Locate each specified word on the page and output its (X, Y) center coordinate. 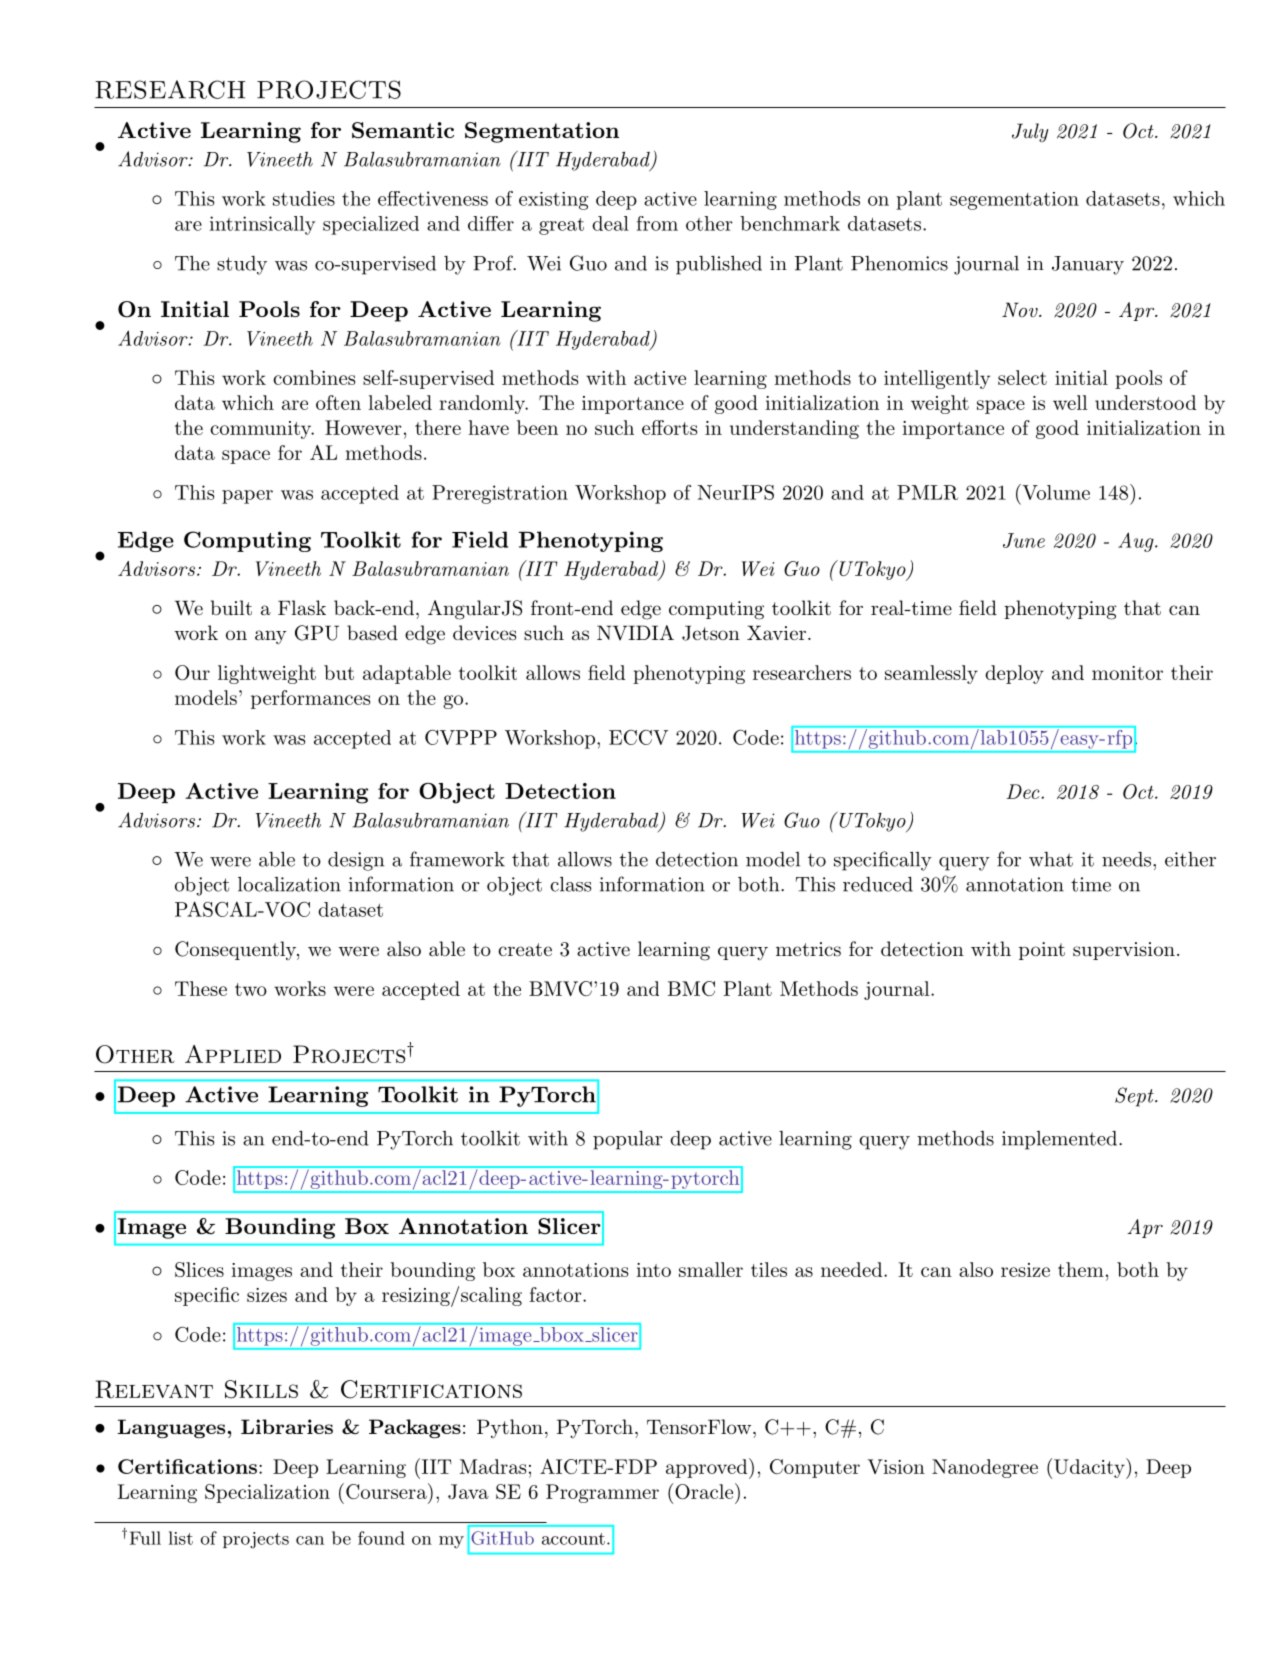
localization (289, 884)
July (1030, 133)
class (571, 884)
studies (304, 198)
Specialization (267, 1493)
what (1051, 859)
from (657, 223)
